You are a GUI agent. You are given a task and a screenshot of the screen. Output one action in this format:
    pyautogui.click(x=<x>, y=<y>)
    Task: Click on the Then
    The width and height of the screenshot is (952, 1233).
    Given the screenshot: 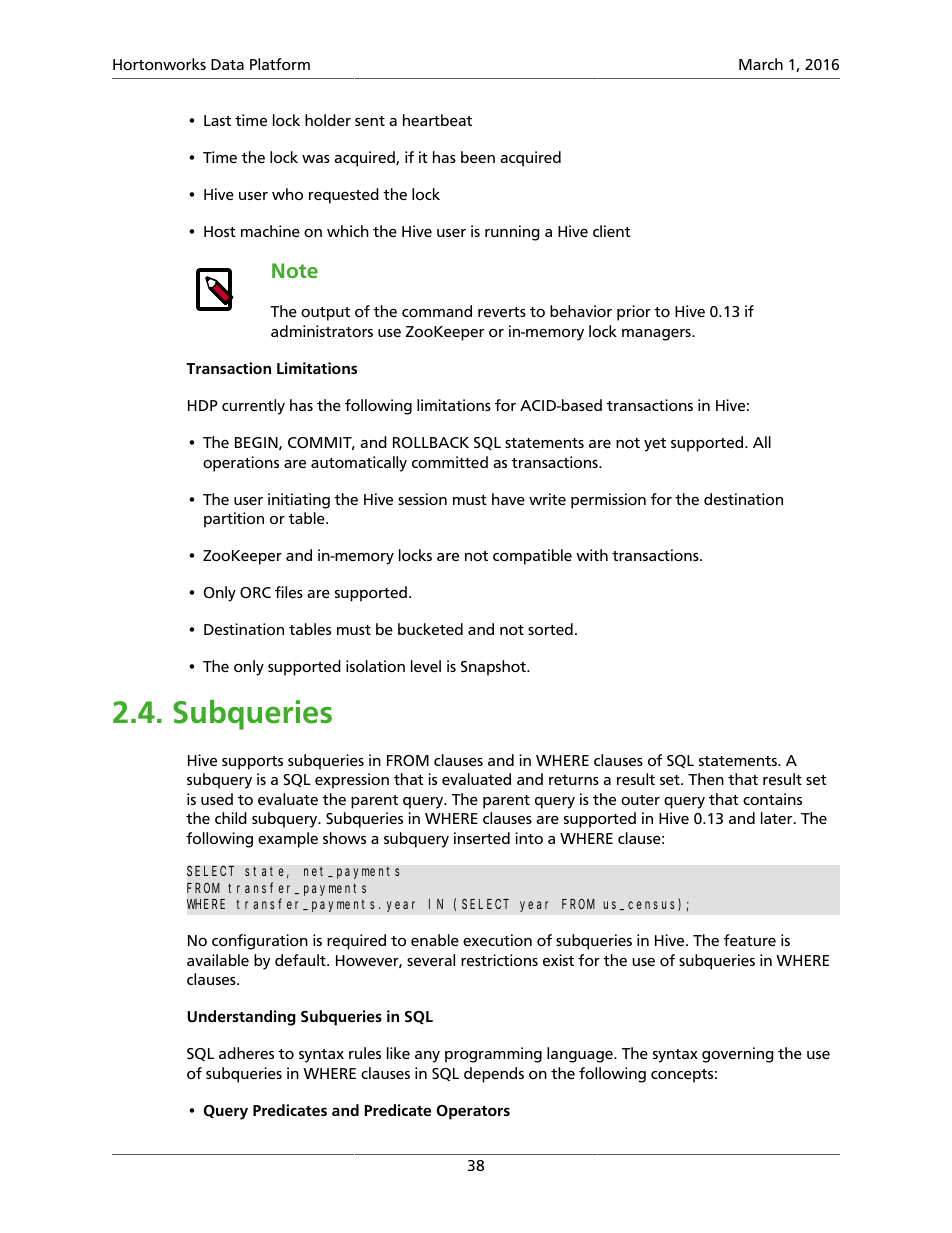 What is the action you would take?
    pyautogui.click(x=706, y=779)
